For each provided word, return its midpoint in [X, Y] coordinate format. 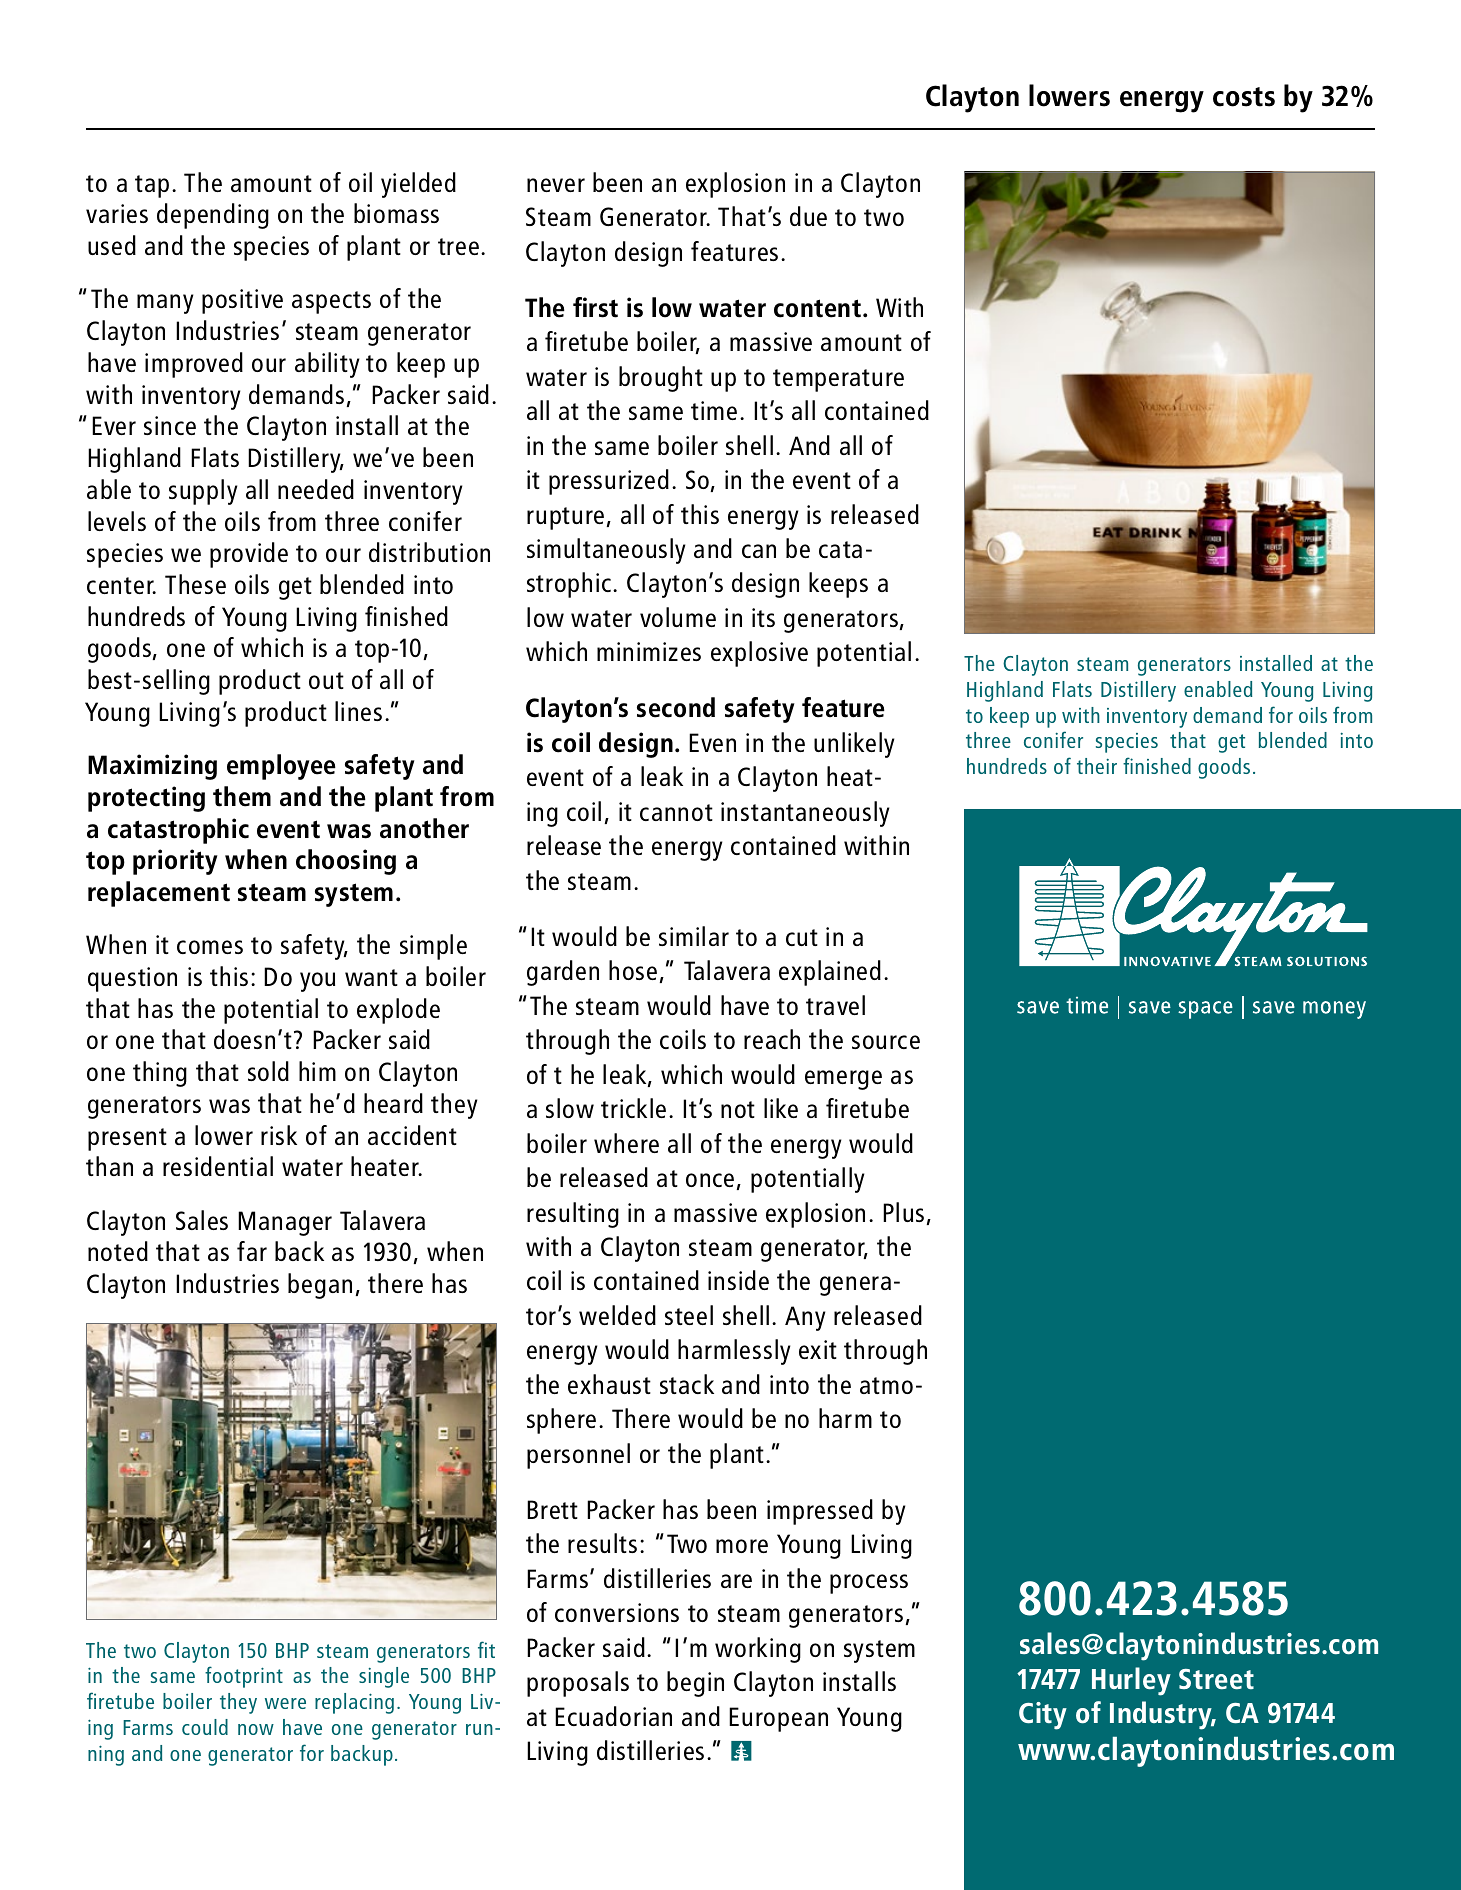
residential [218, 1166]
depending [213, 216]
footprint [244, 1677]
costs [1244, 97]
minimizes [649, 651]
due [808, 216]
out [326, 680]
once [710, 1180]
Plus [903, 1212]
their [1097, 766]
